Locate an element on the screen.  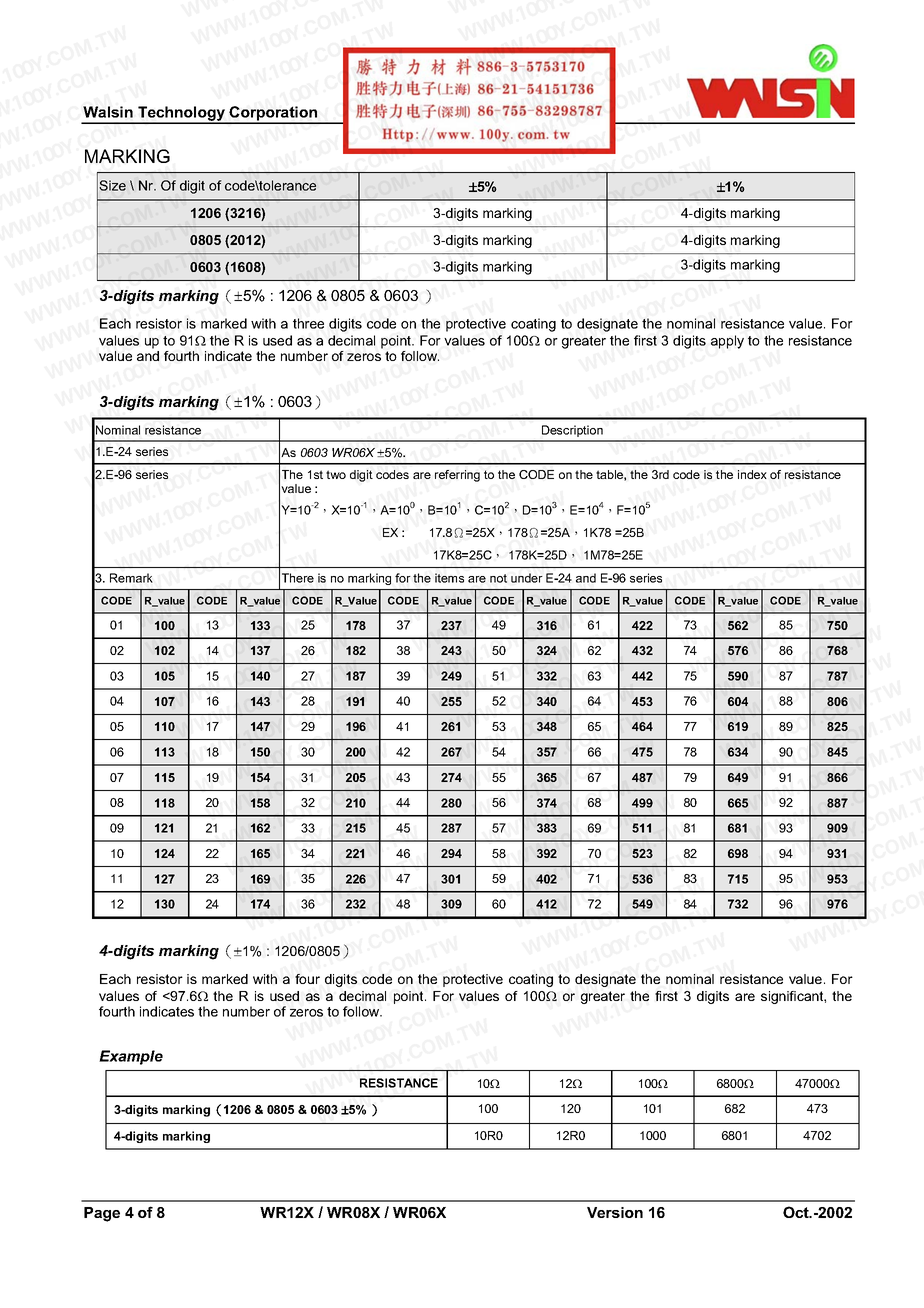
three is located at coordinates (308, 323).
